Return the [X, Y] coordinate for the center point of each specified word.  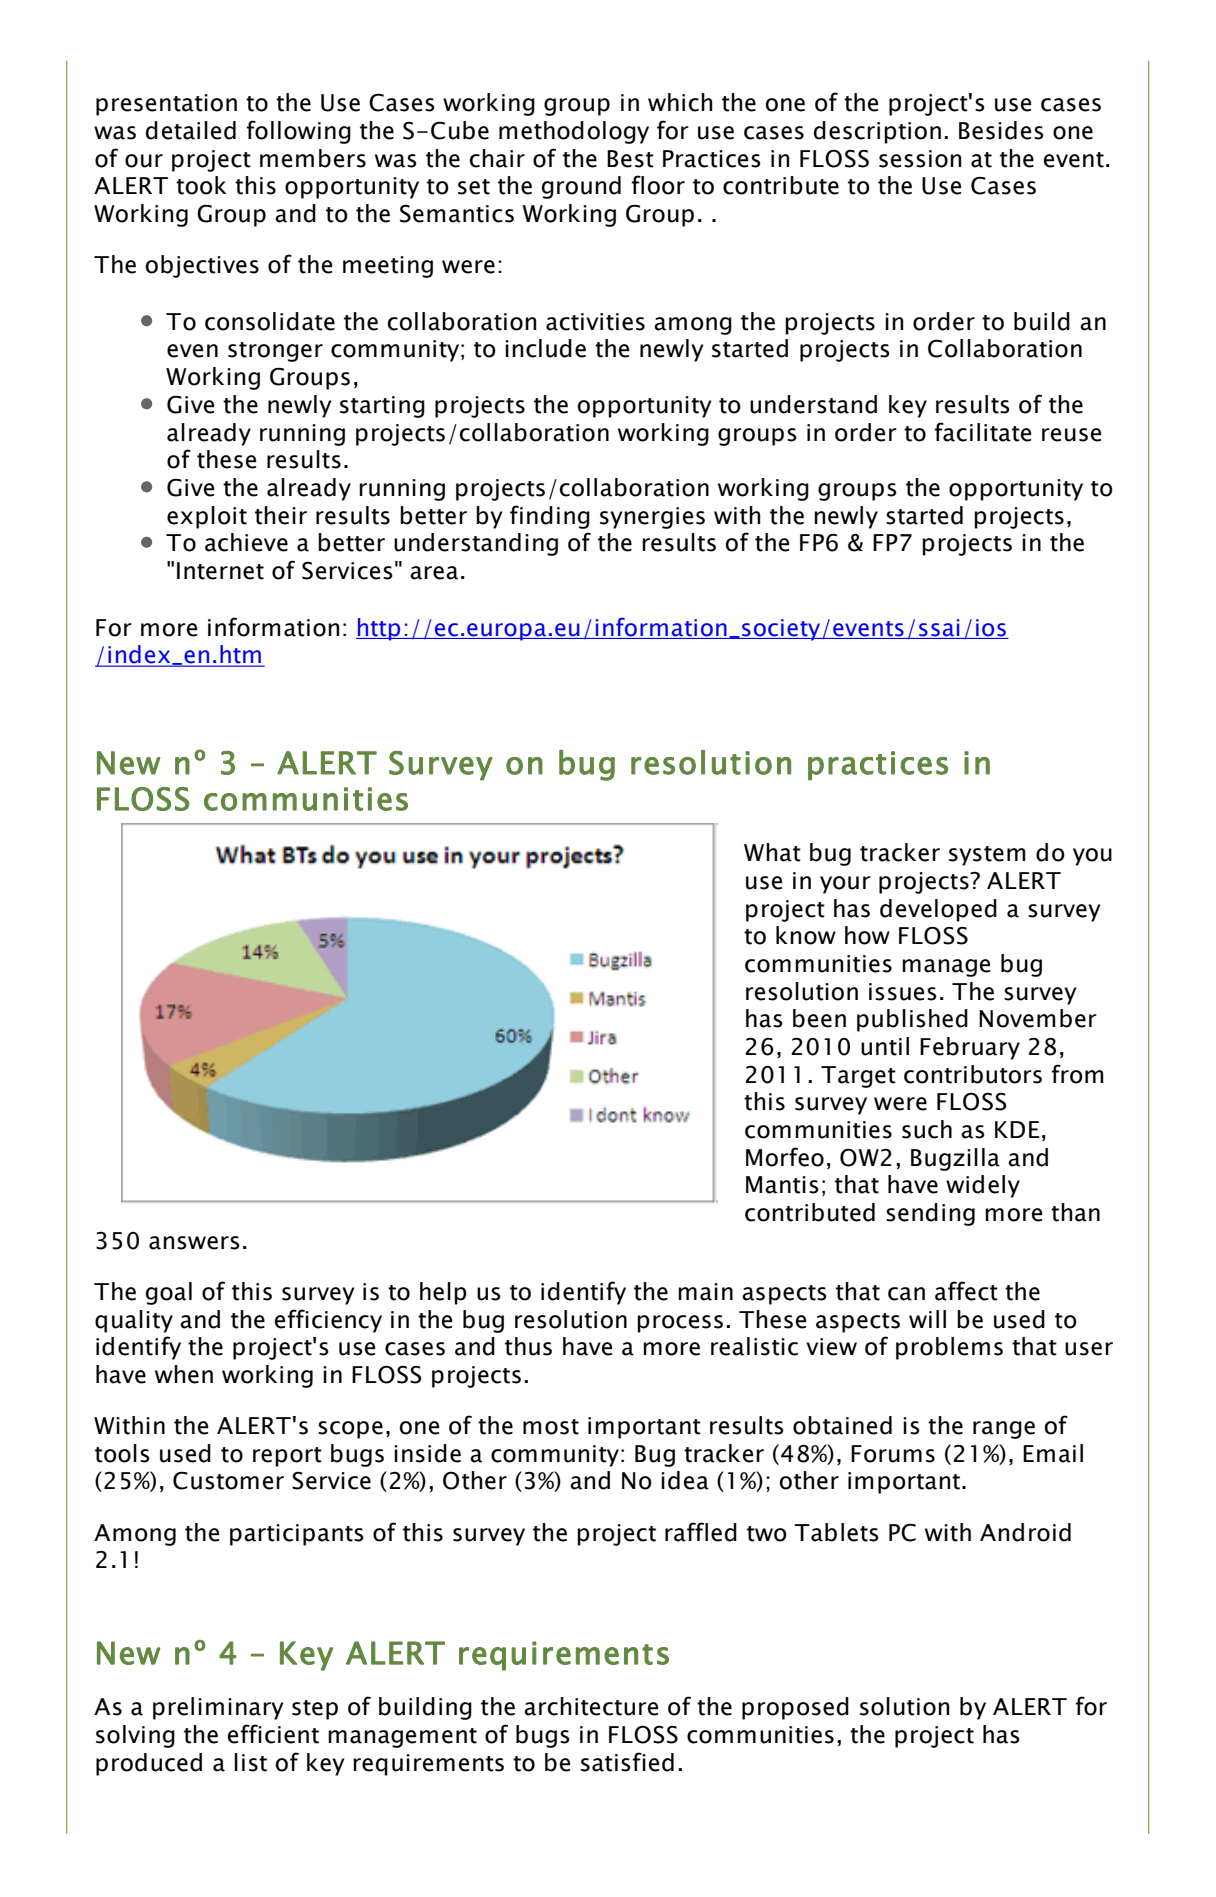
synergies [652, 518]
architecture [591, 1706]
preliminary [218, 1708]
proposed [795, 1708]
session [920, 159]
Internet [220, 571]
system [987, 856]
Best [630, 159]
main [705, 1292]
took [201, 185]
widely [983, 1186]
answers [194, 1243]
